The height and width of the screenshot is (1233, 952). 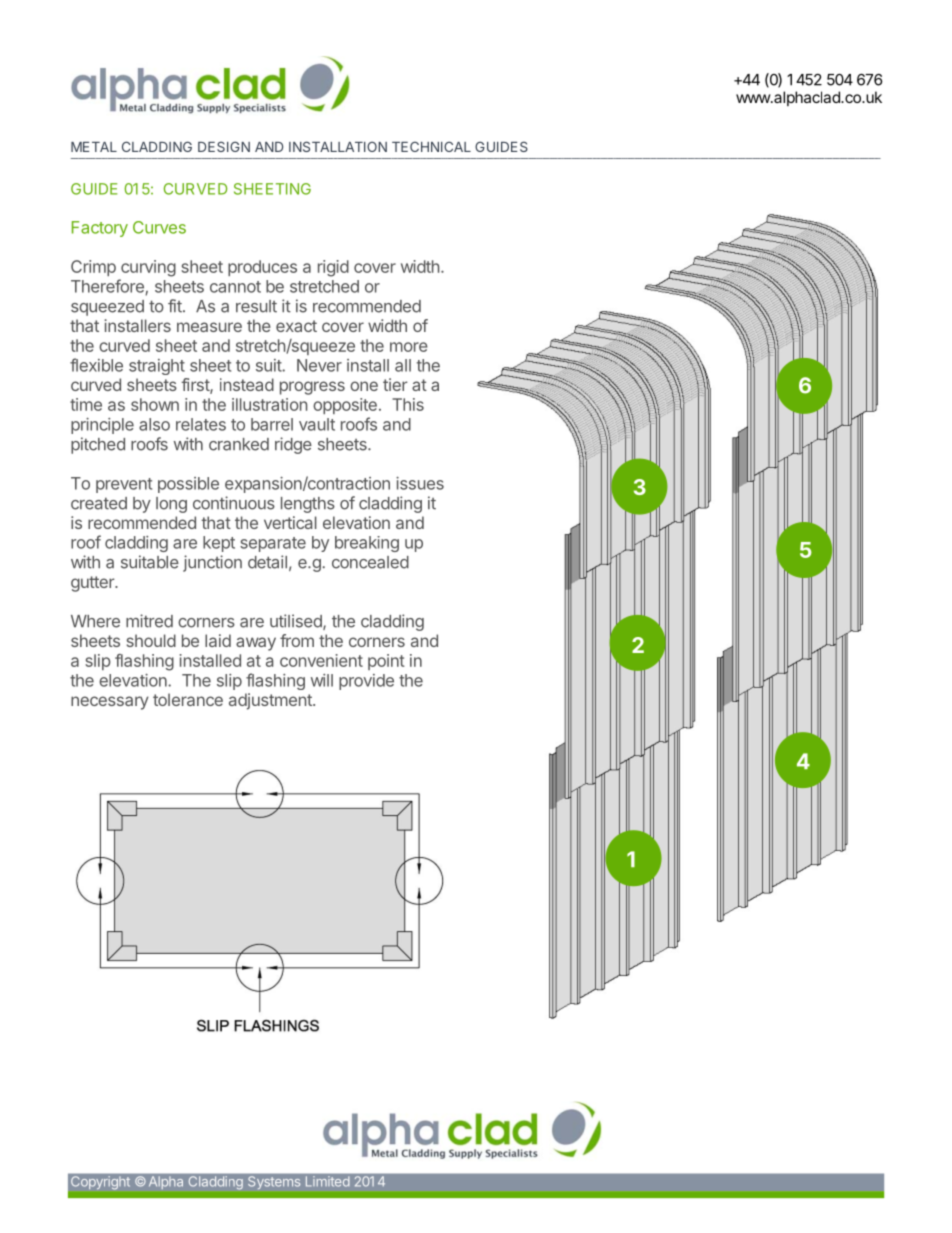 I want to click on should, so click(x=151, y=640).
